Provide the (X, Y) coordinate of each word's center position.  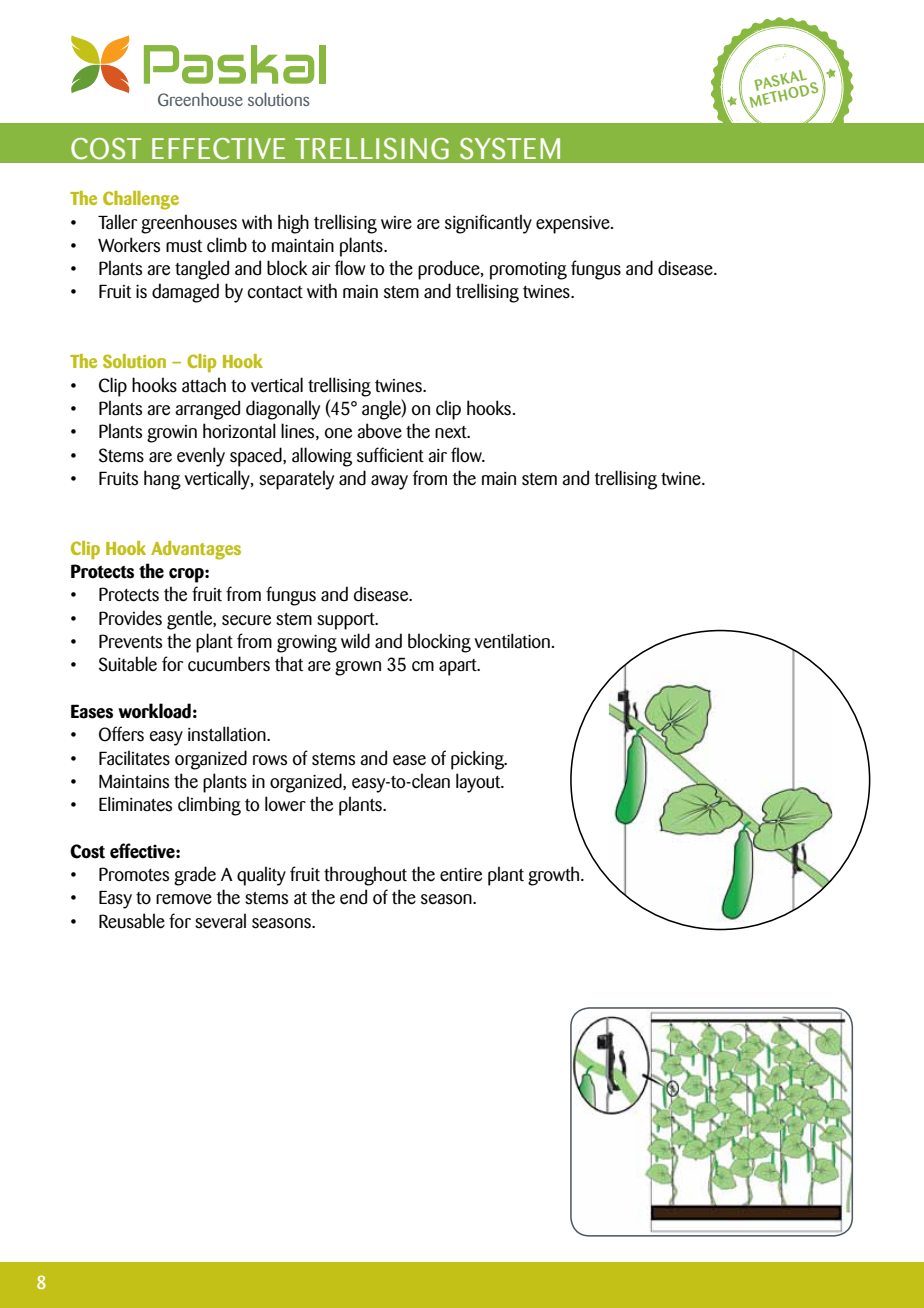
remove (184, 899)
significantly (488, 224)
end (353, 897)
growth (553, 876)
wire (396, 223)
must (184, 246)
